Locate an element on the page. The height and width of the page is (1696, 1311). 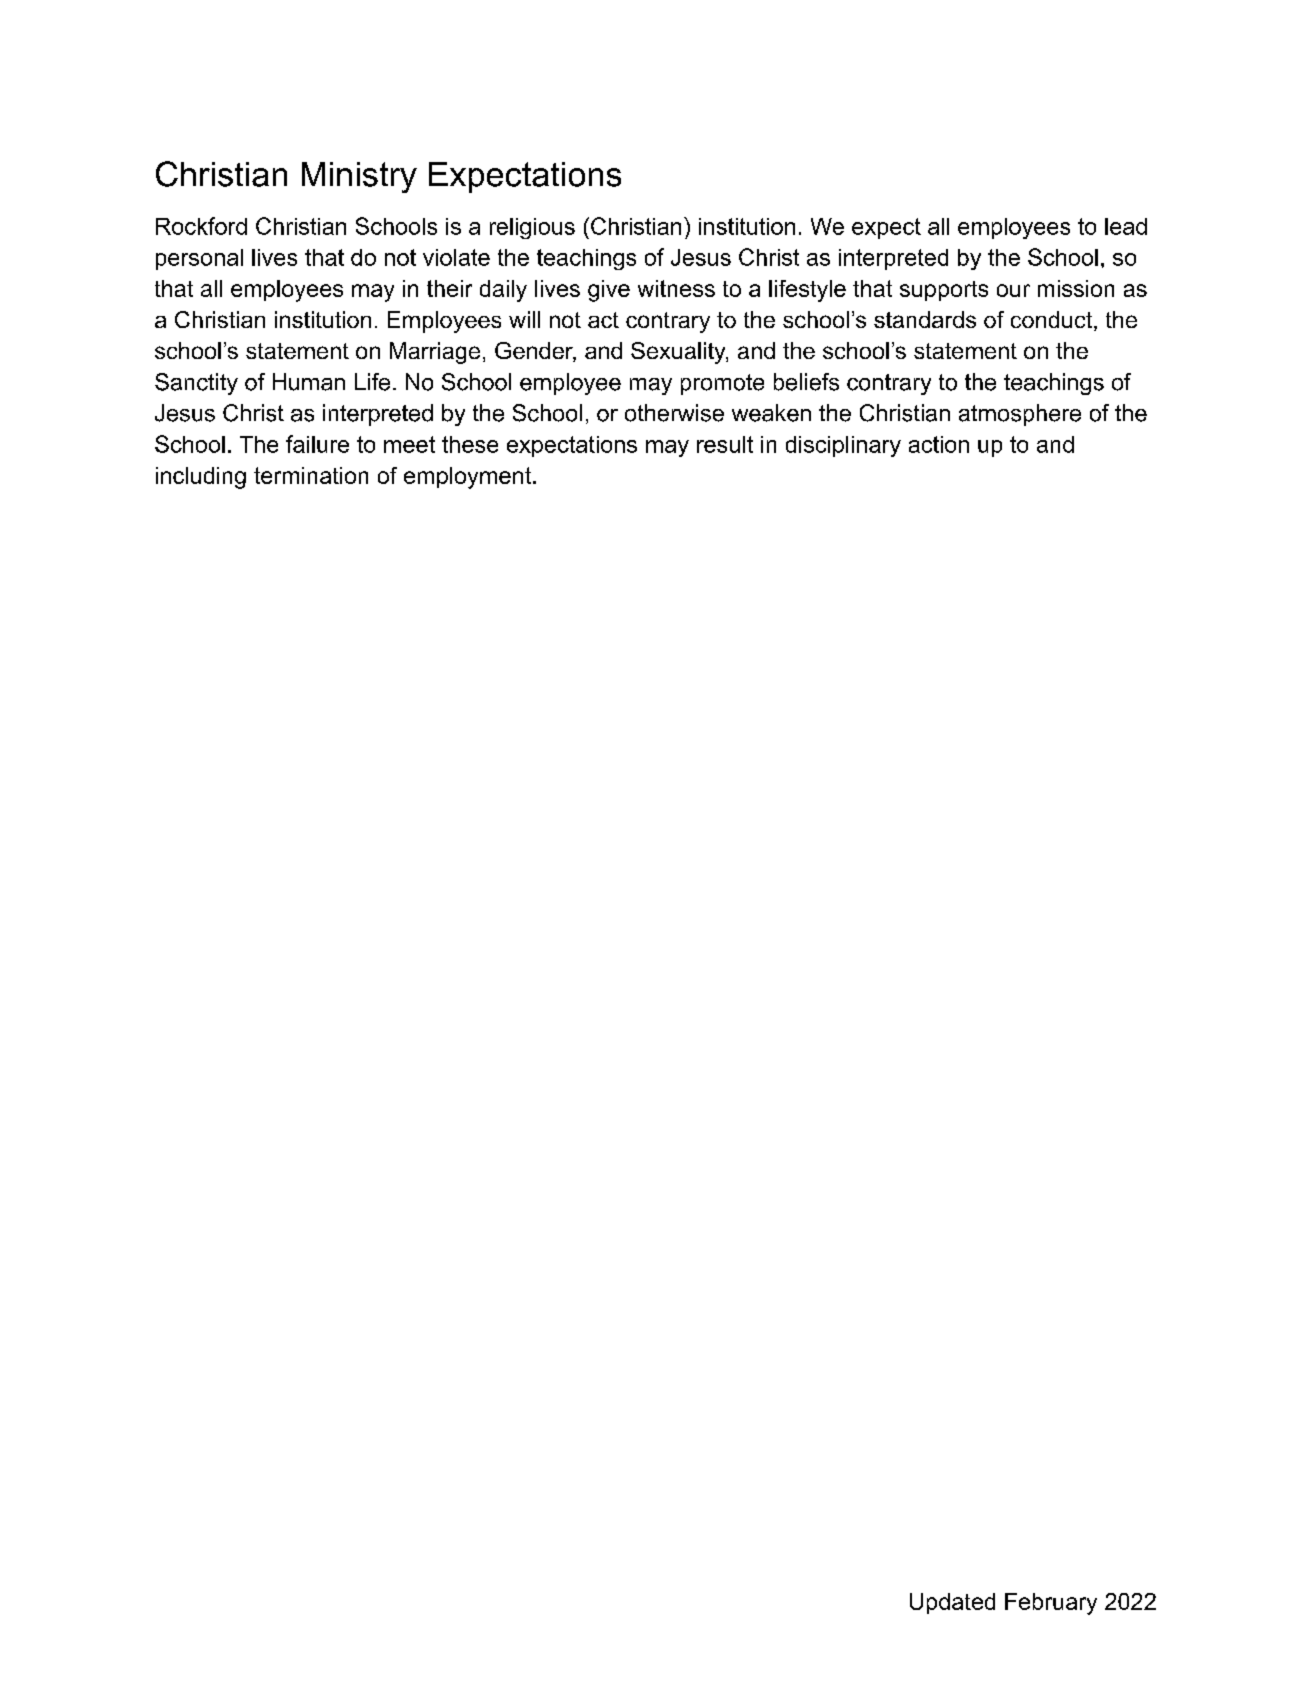
Ministry is located at coordinates (359, 177).
